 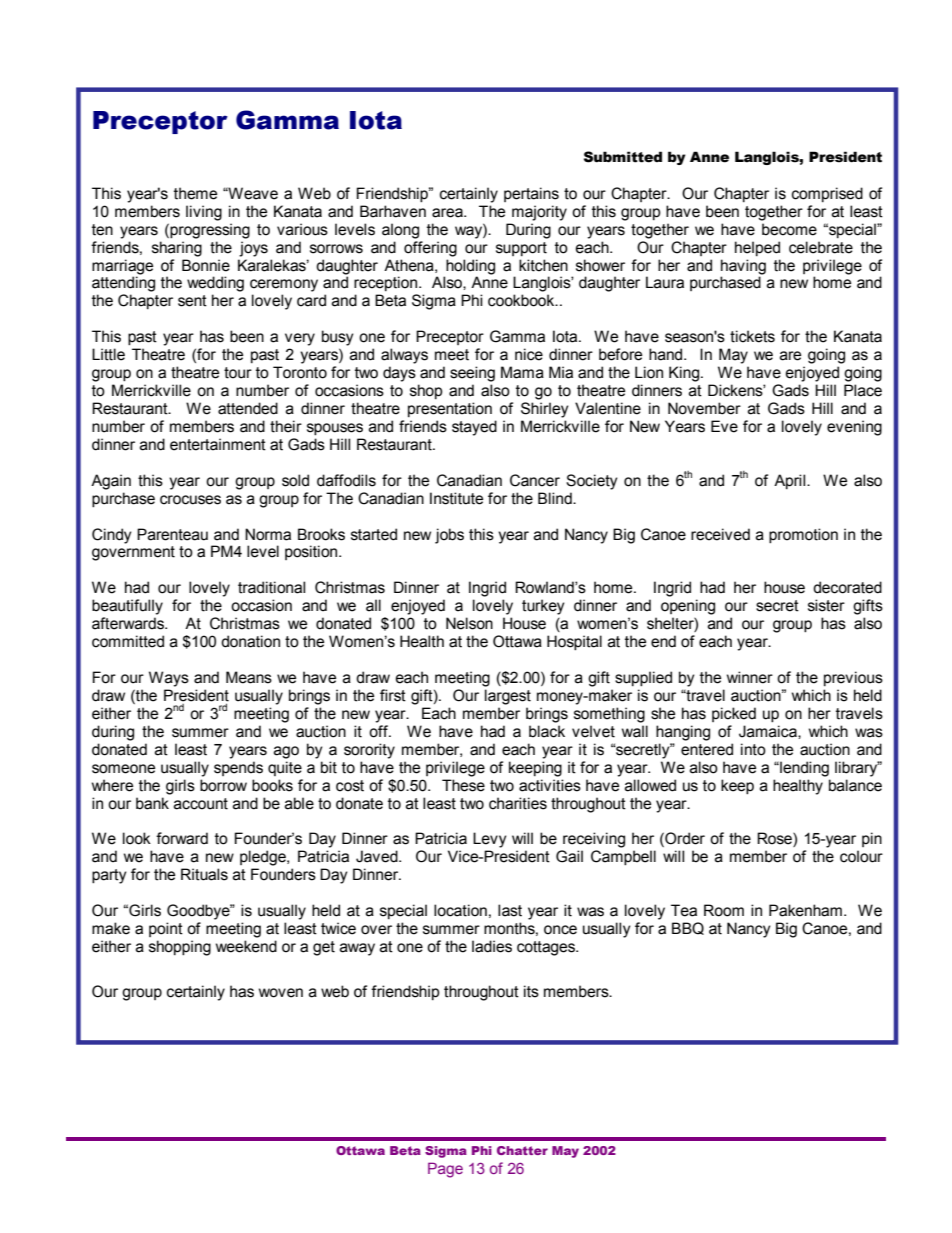 What do you see at coordinates (827, 194) in the document?
I see `comprised` at bounding box center [827, 194].
